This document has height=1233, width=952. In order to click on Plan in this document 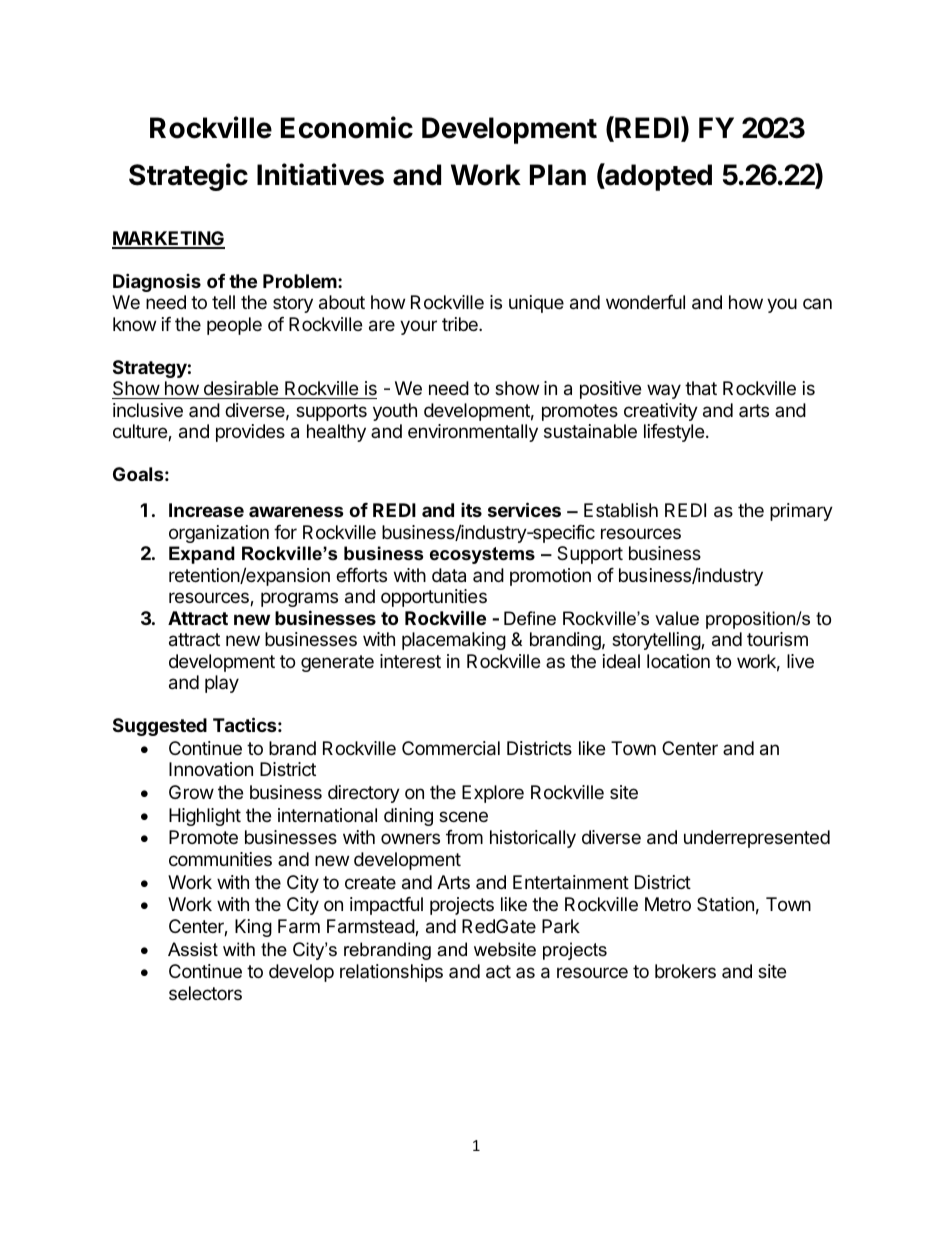, I will do `click(558, 175)`.
